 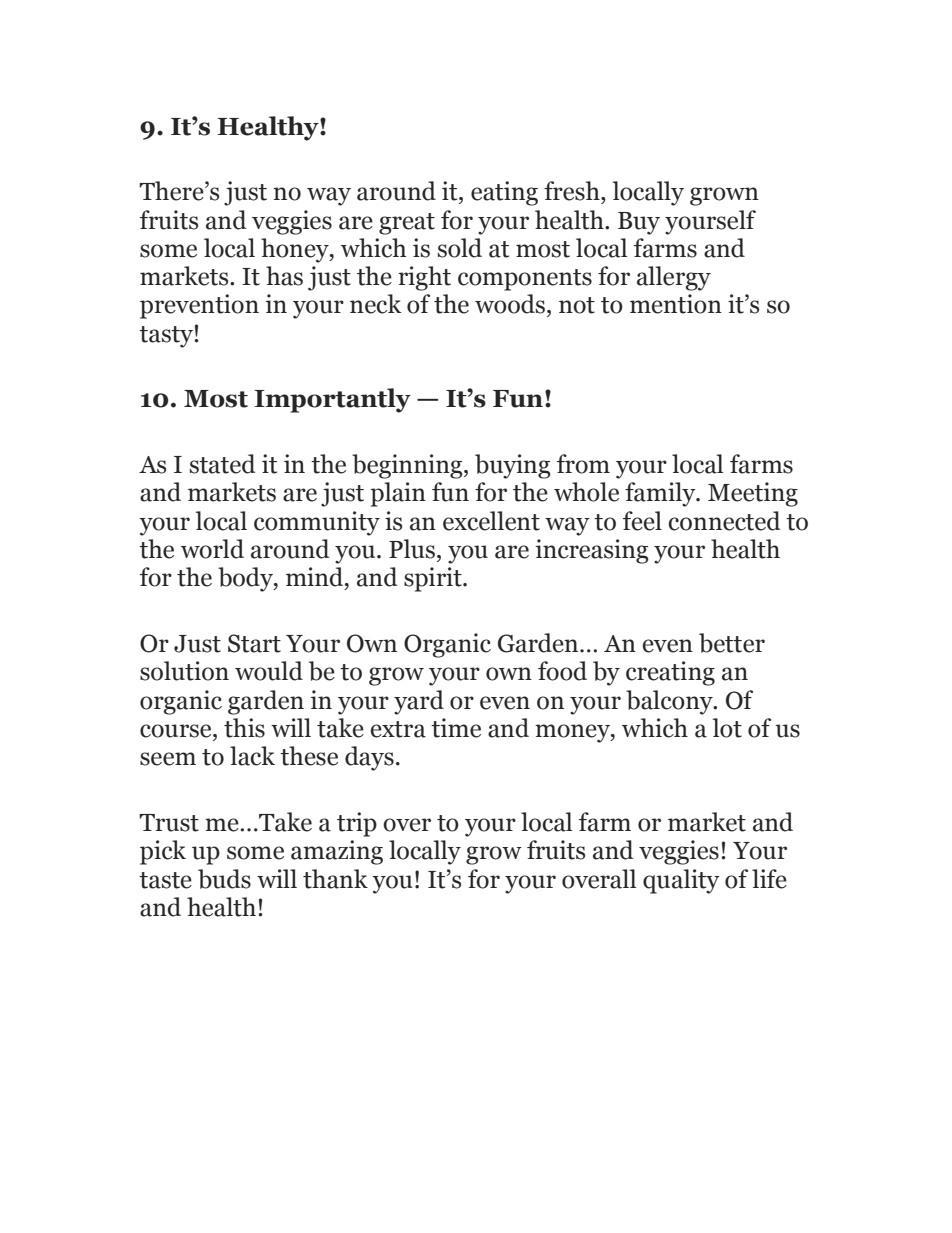 What do you see at coordinates (456, 728) in the screenshot?
I see `time` at bounding box center [456, 728].
